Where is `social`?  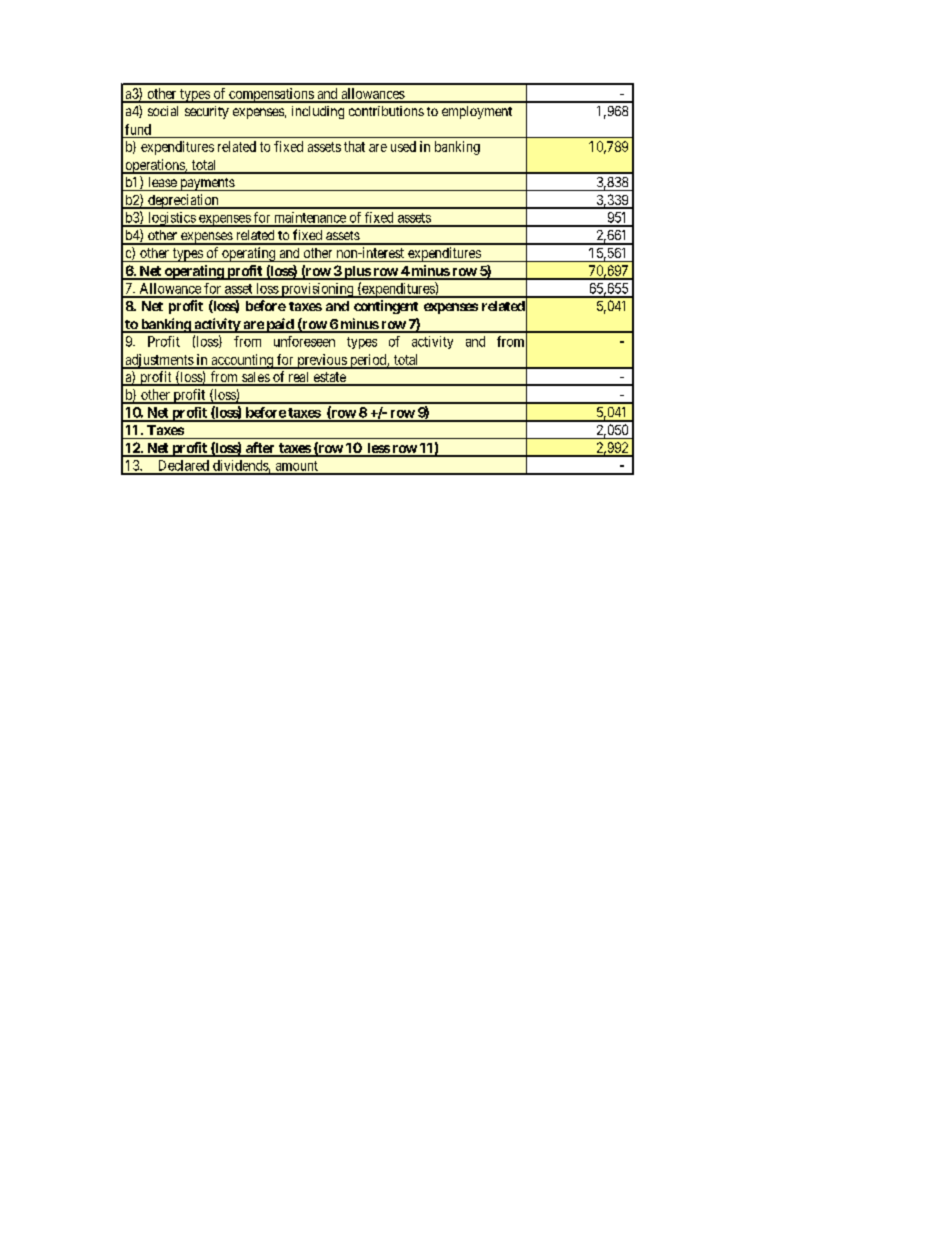
social is located at coordinates (163, 111).
